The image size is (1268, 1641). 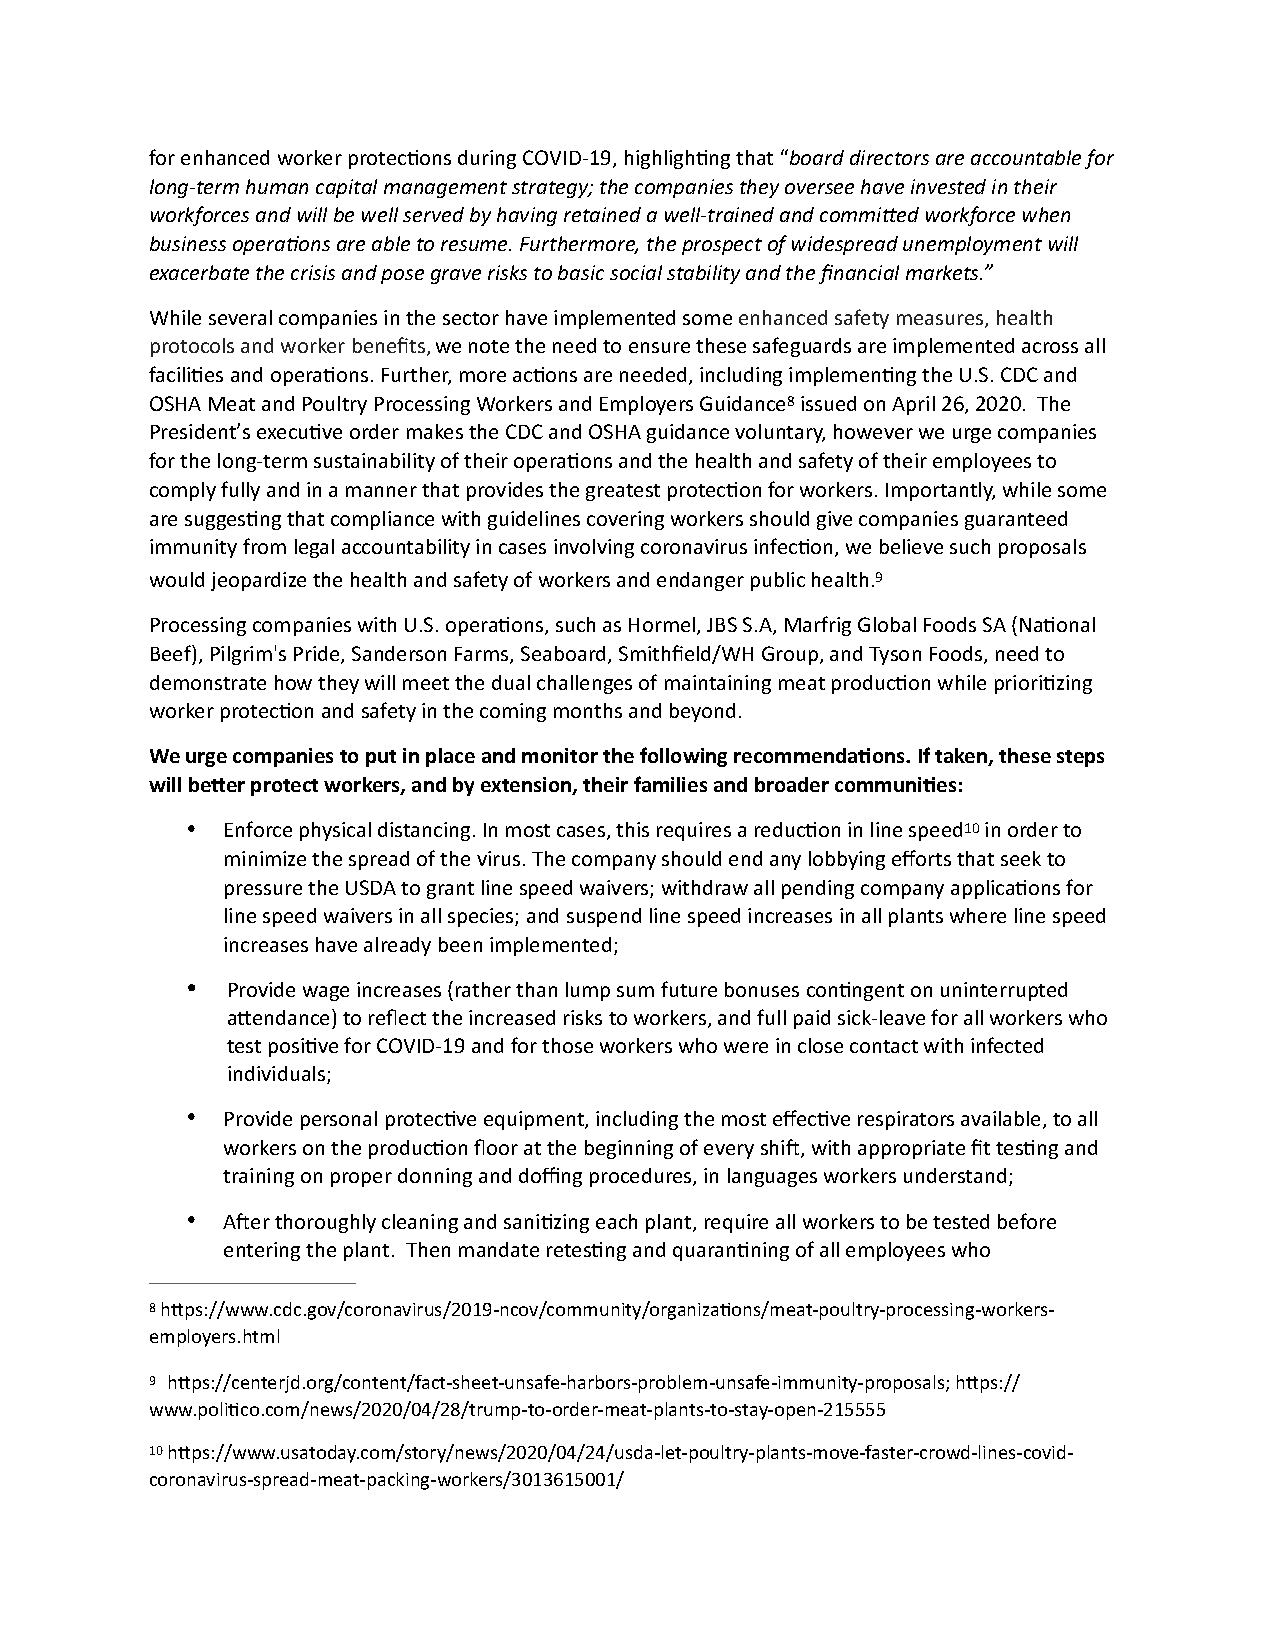 What do you see at coordinates (940, 491) in the screenshot?
I see `Importantly` at bounding box center [940, 491].
